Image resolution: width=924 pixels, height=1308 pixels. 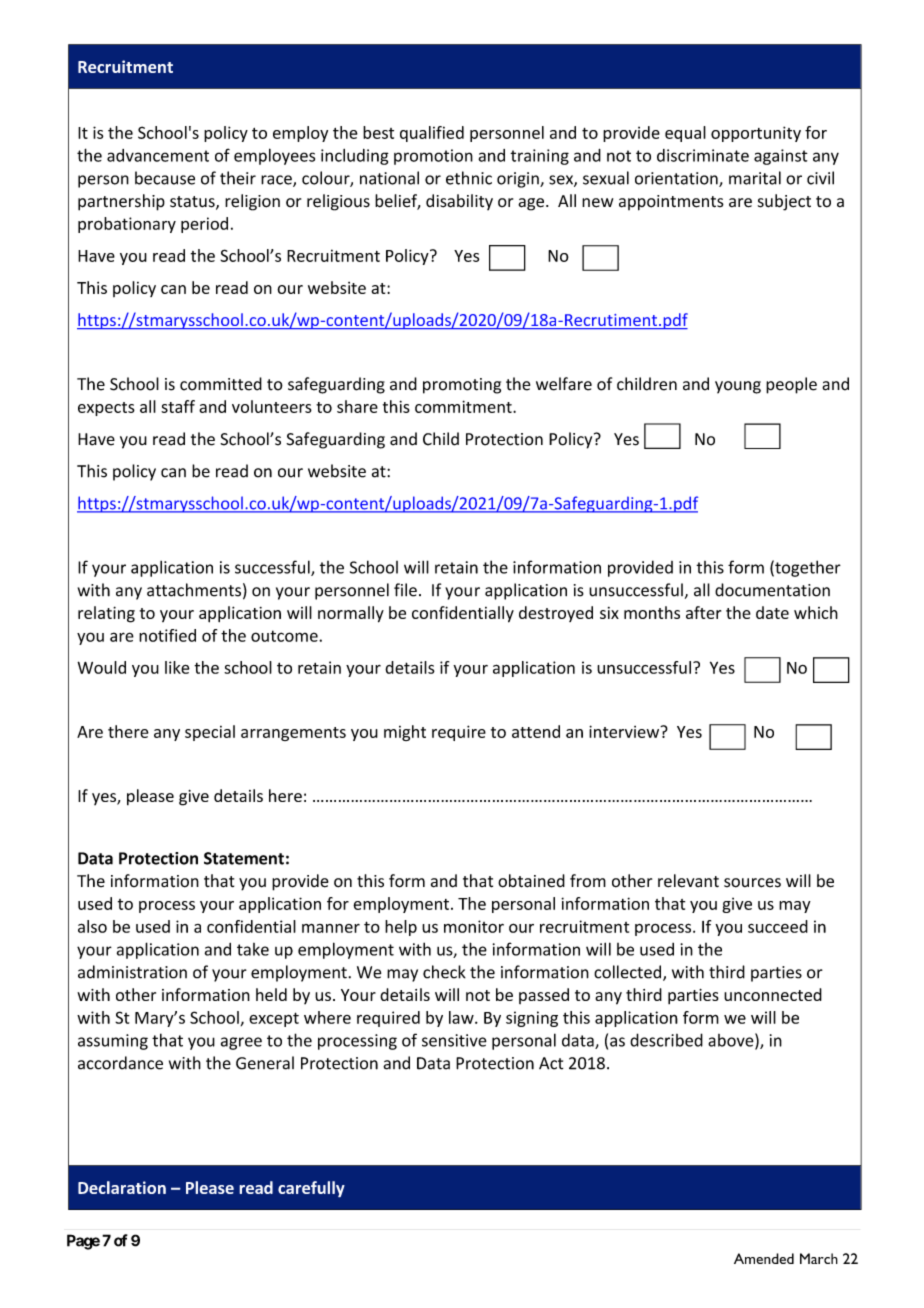 I want to click on because, so click(x=165, y=178).
